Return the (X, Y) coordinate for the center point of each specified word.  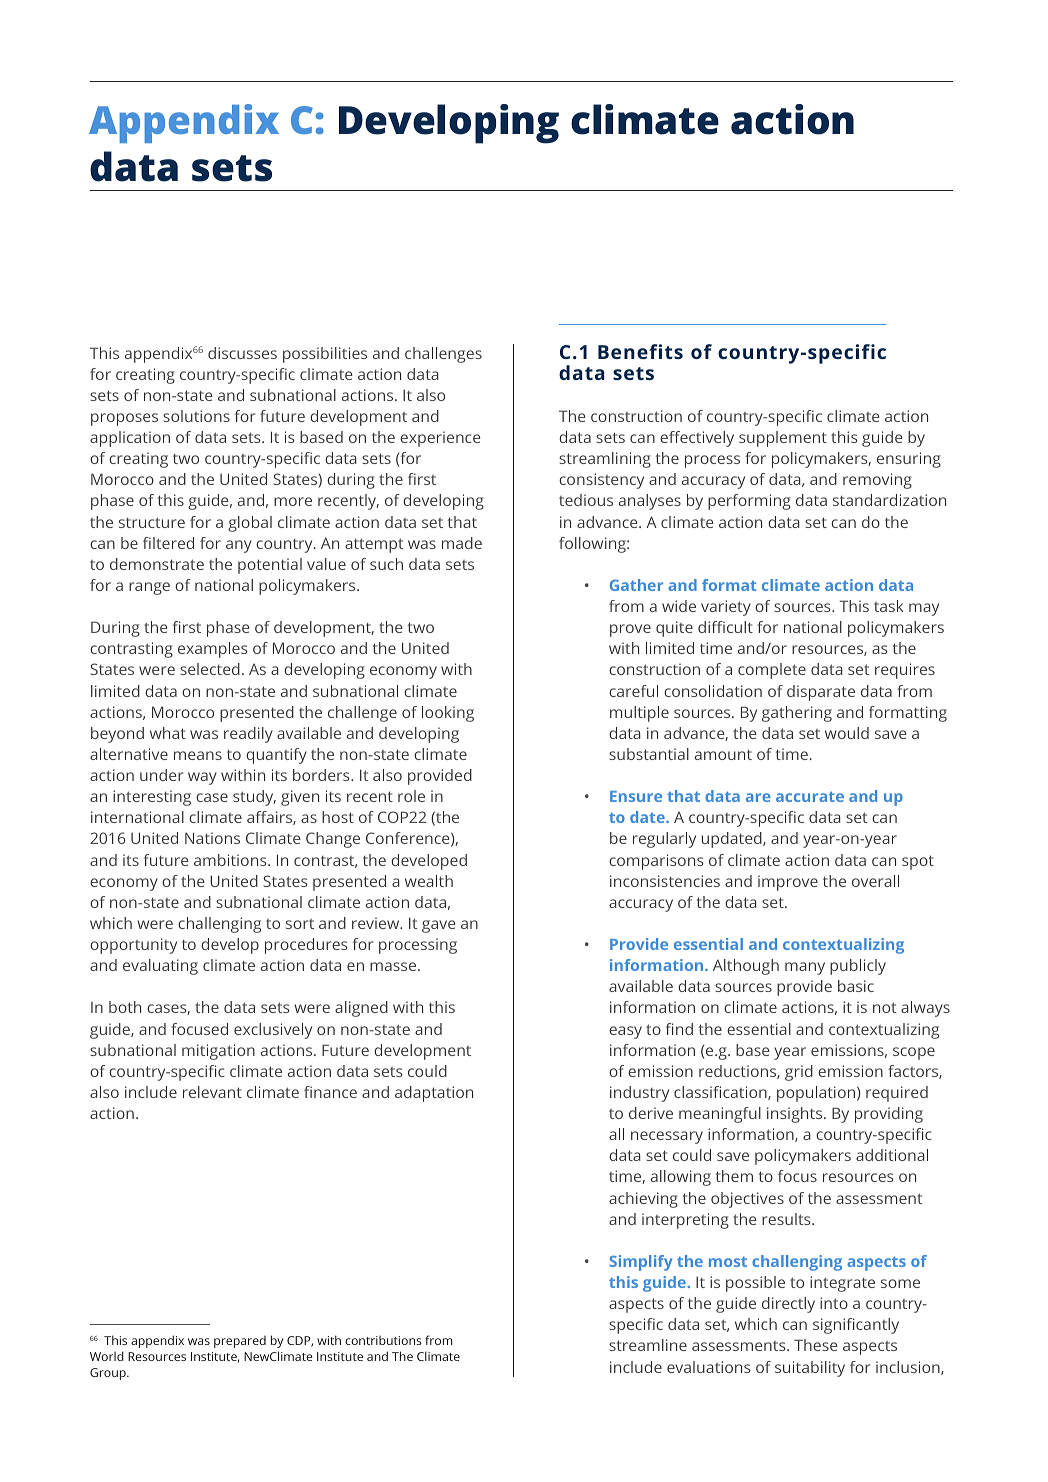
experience (440, 439)
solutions (196, 416)
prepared (240, 1342)
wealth (429, 881)
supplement (783, 439)
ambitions (231, 860)
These (816, 1345)
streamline (648, 1345)
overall (875, 881)
